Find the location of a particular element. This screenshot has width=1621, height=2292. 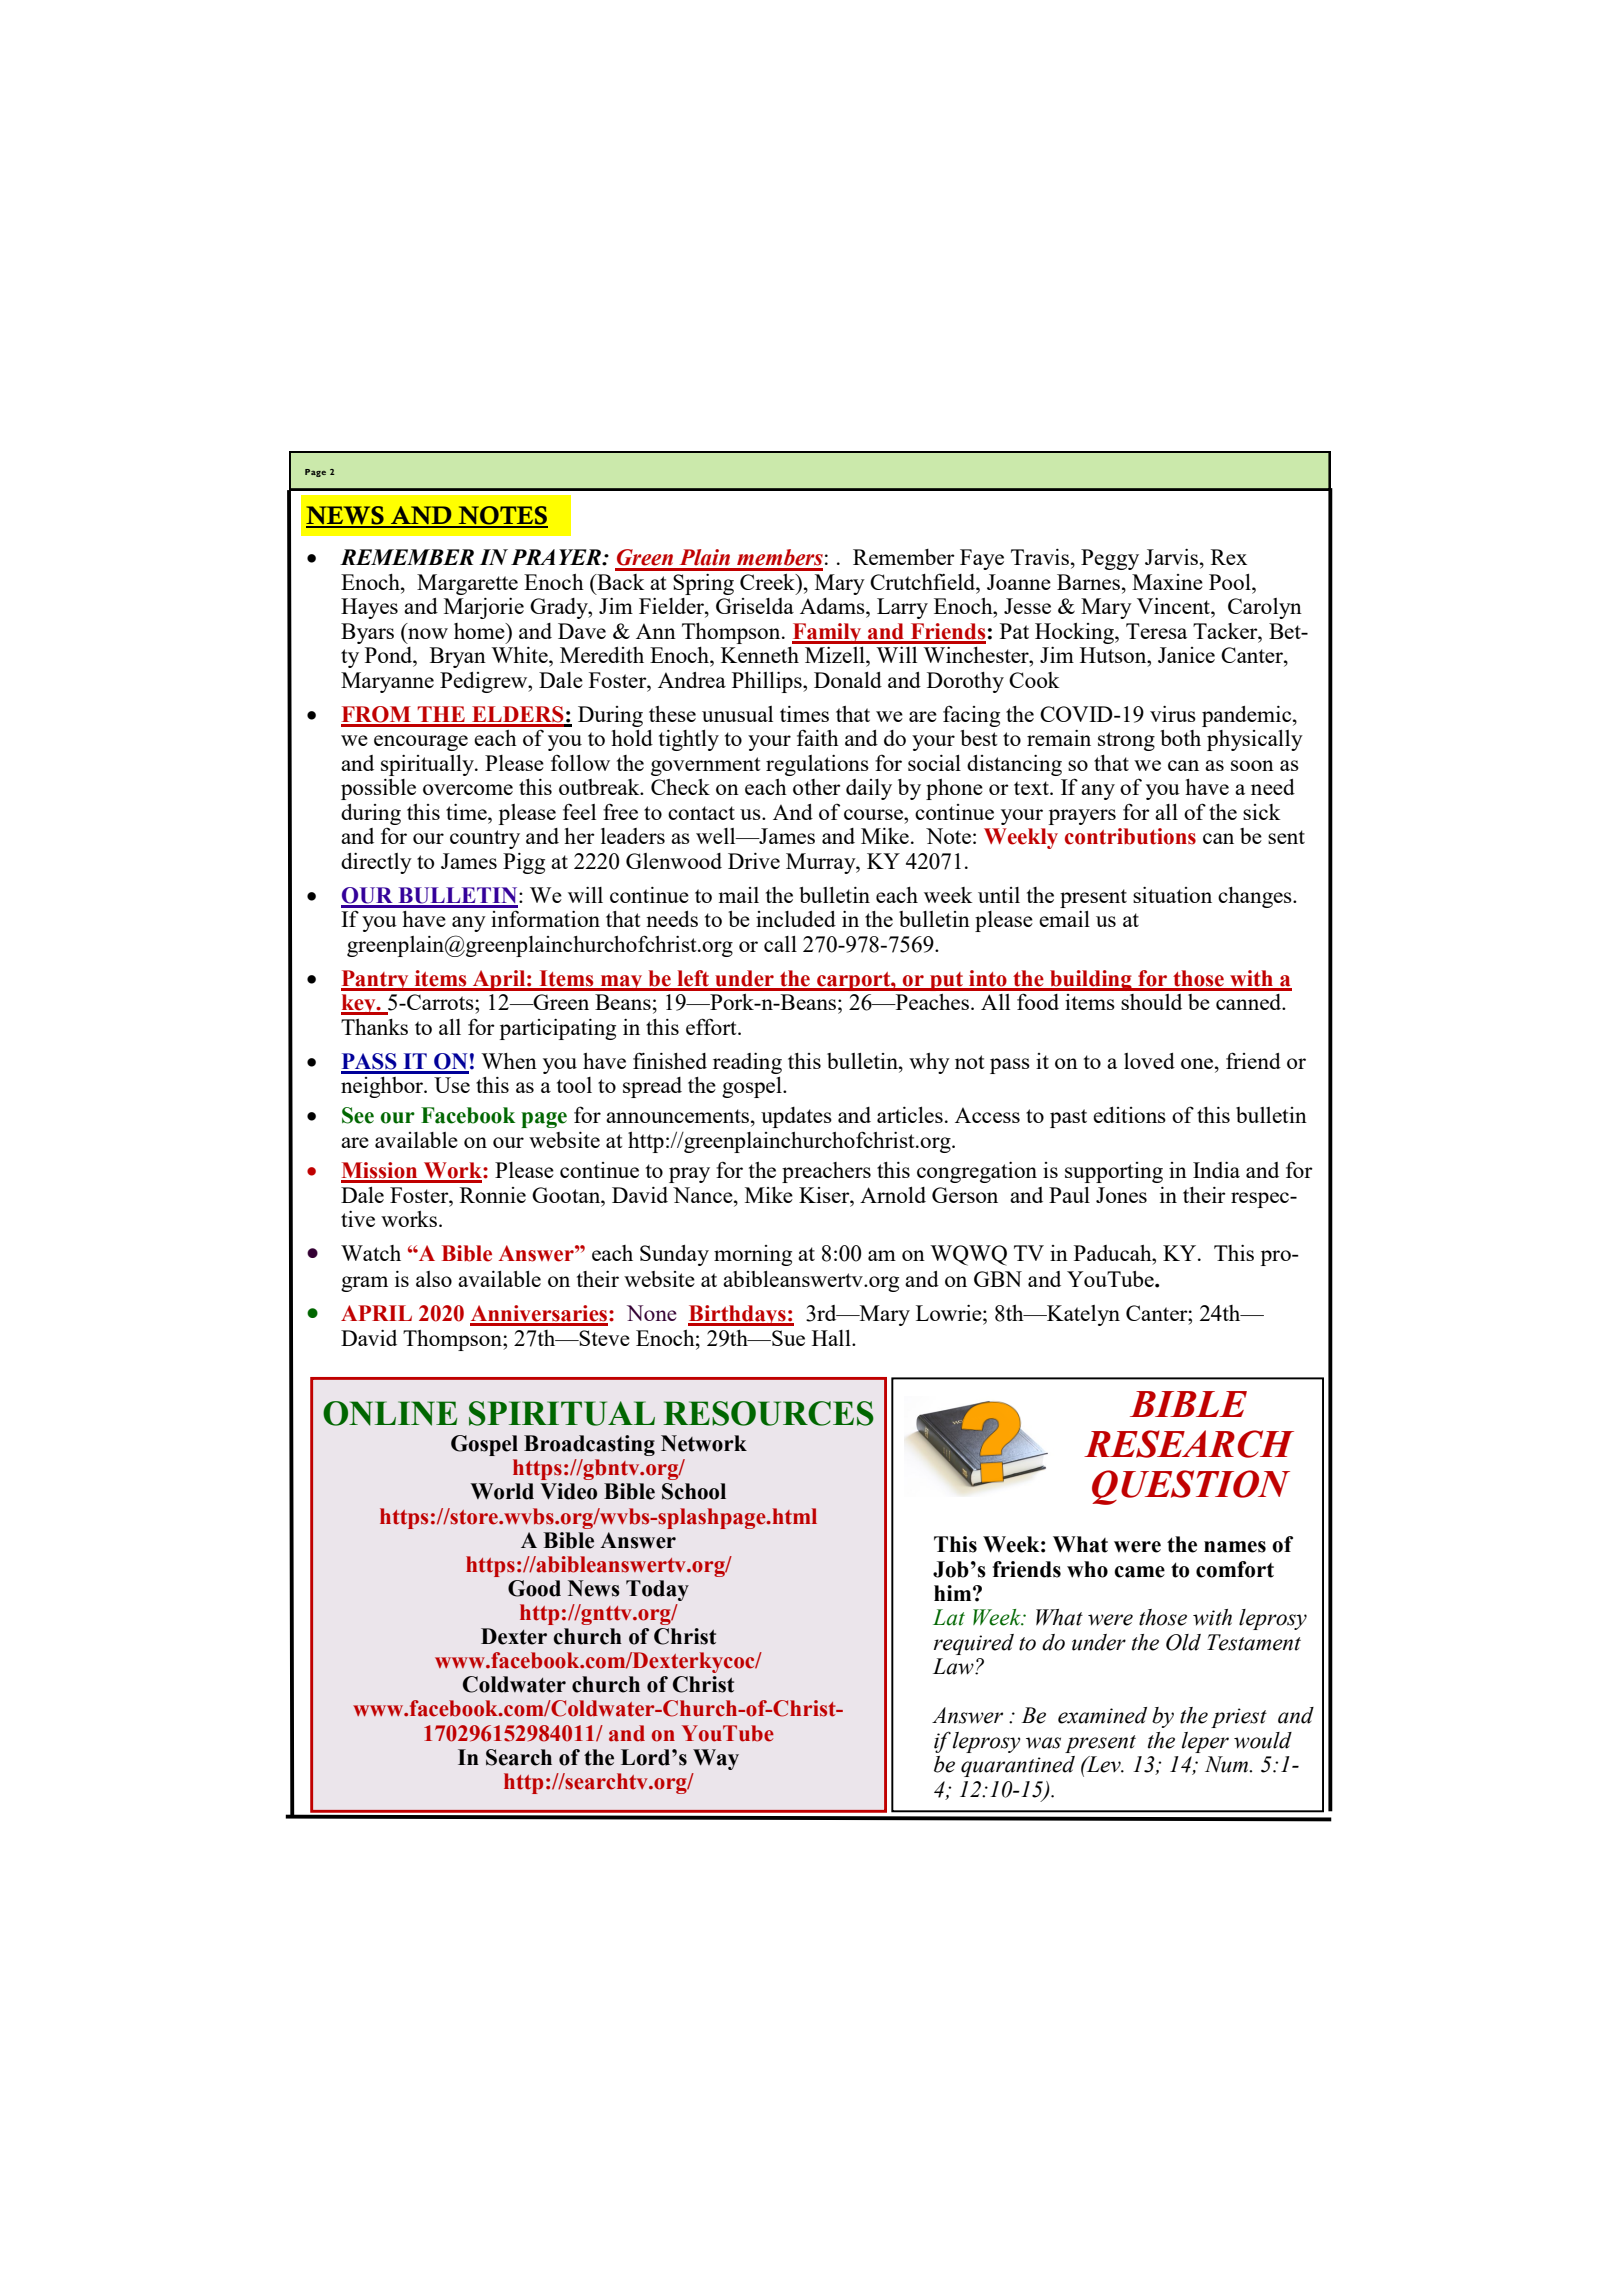

RESOURCES is located at coordinates (769, 1413).
